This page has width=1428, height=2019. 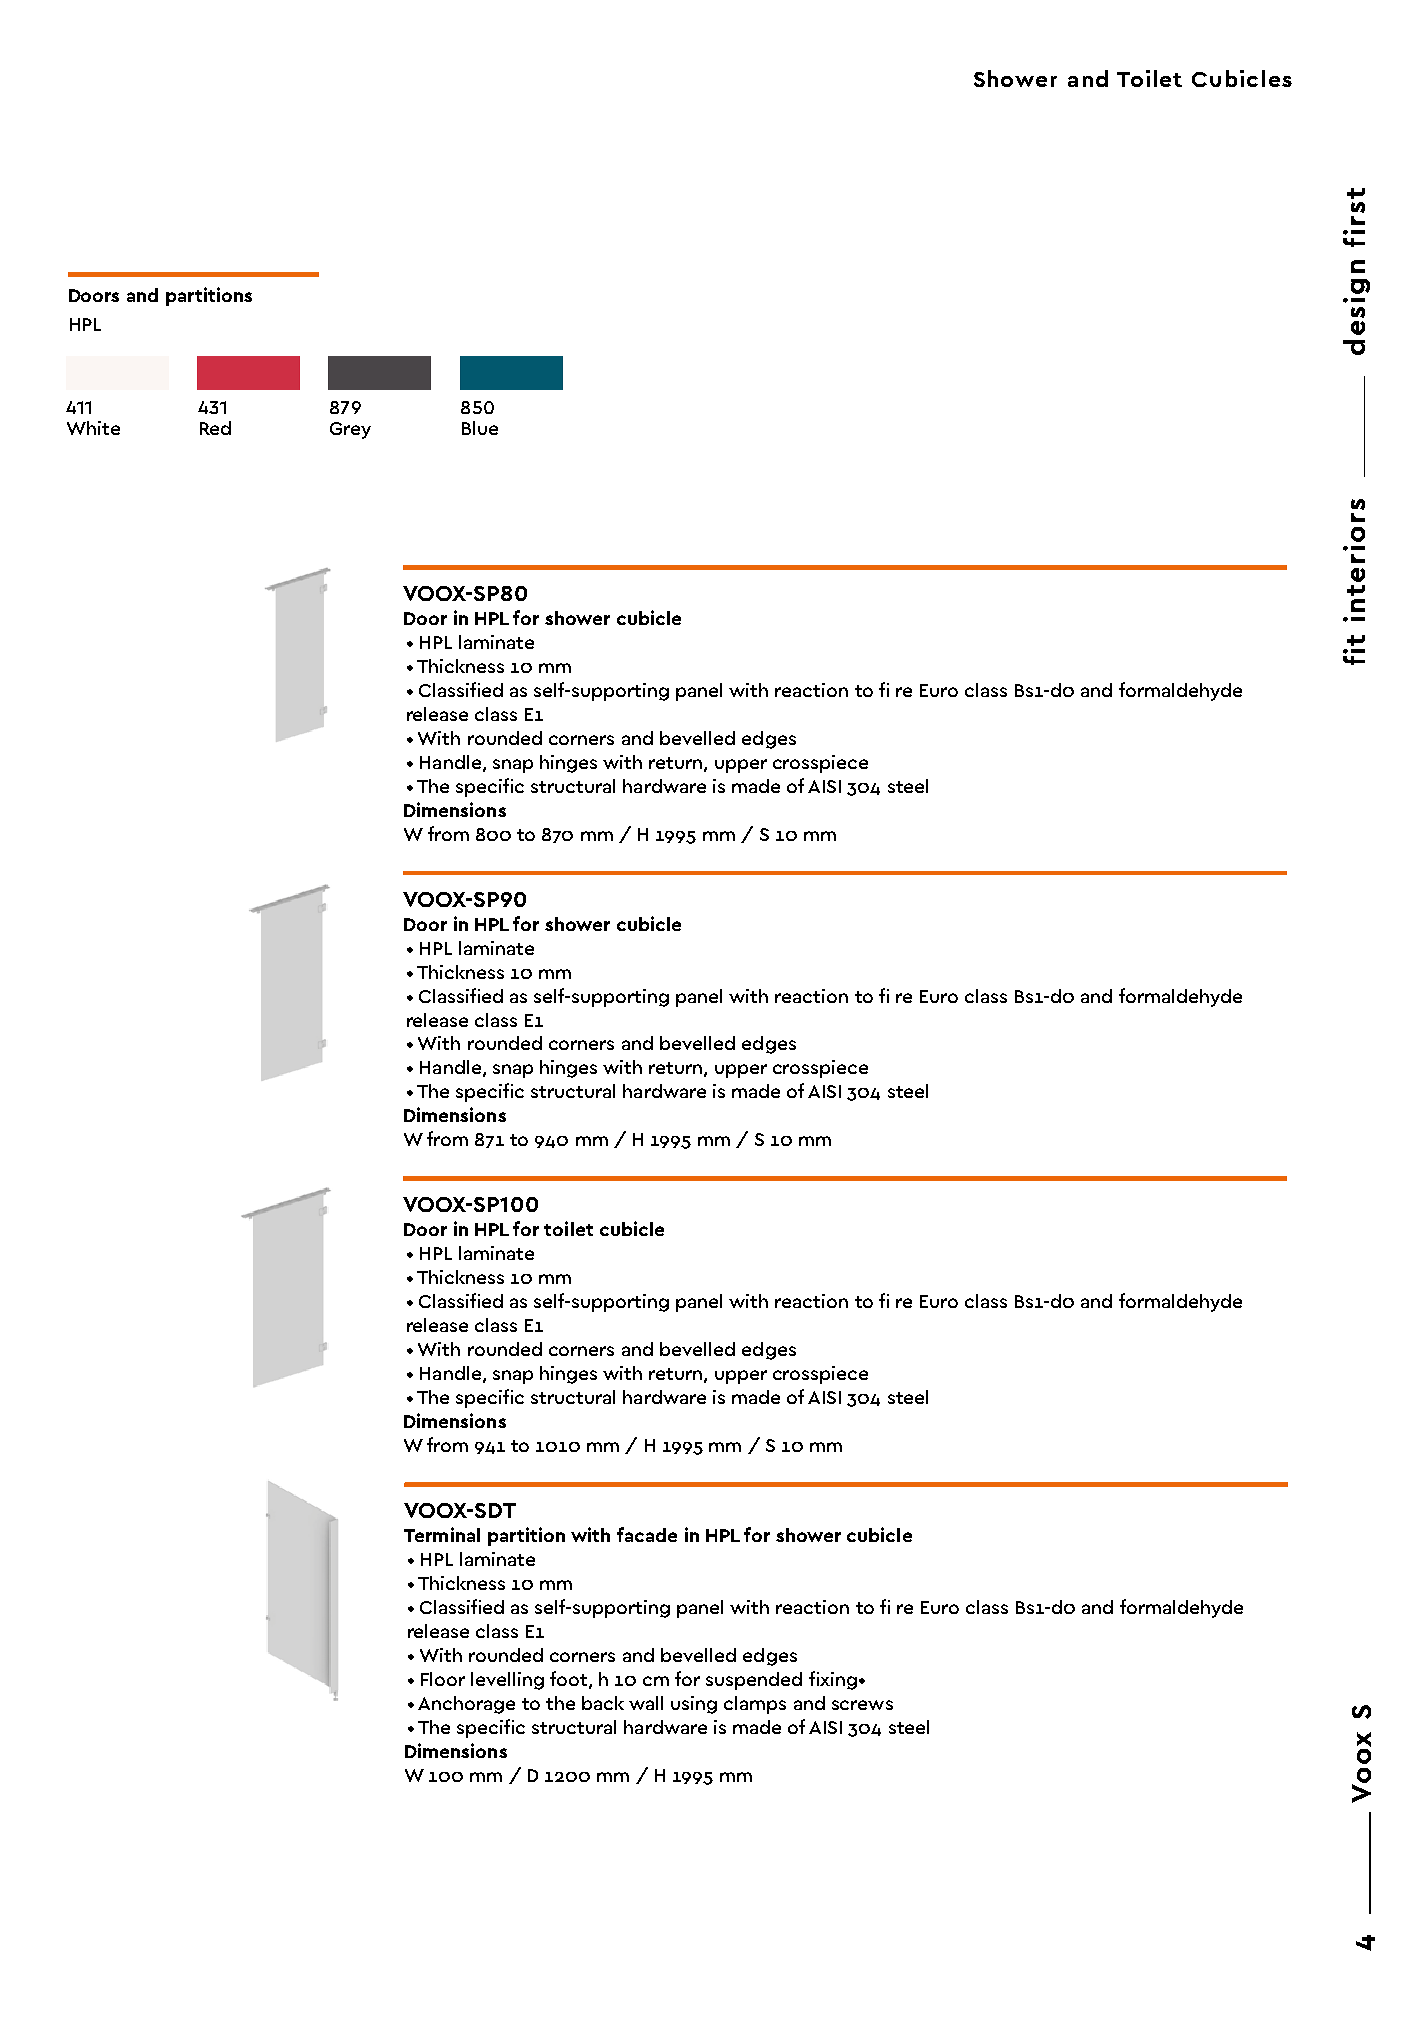 I want to click on Terminal, so click(x=442, y=1534).
